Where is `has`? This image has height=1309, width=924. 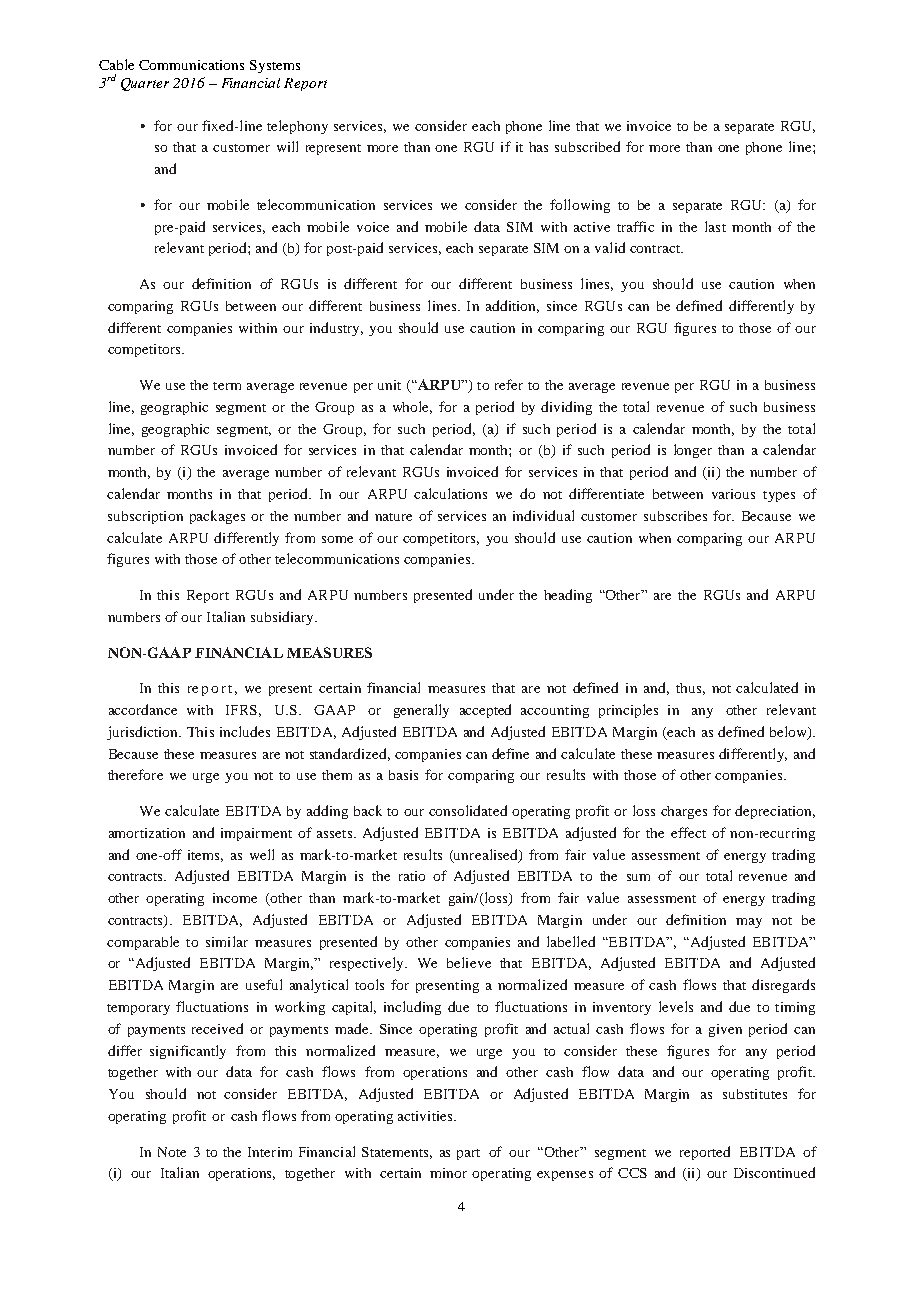 has is located at coordinates (538, 147).
